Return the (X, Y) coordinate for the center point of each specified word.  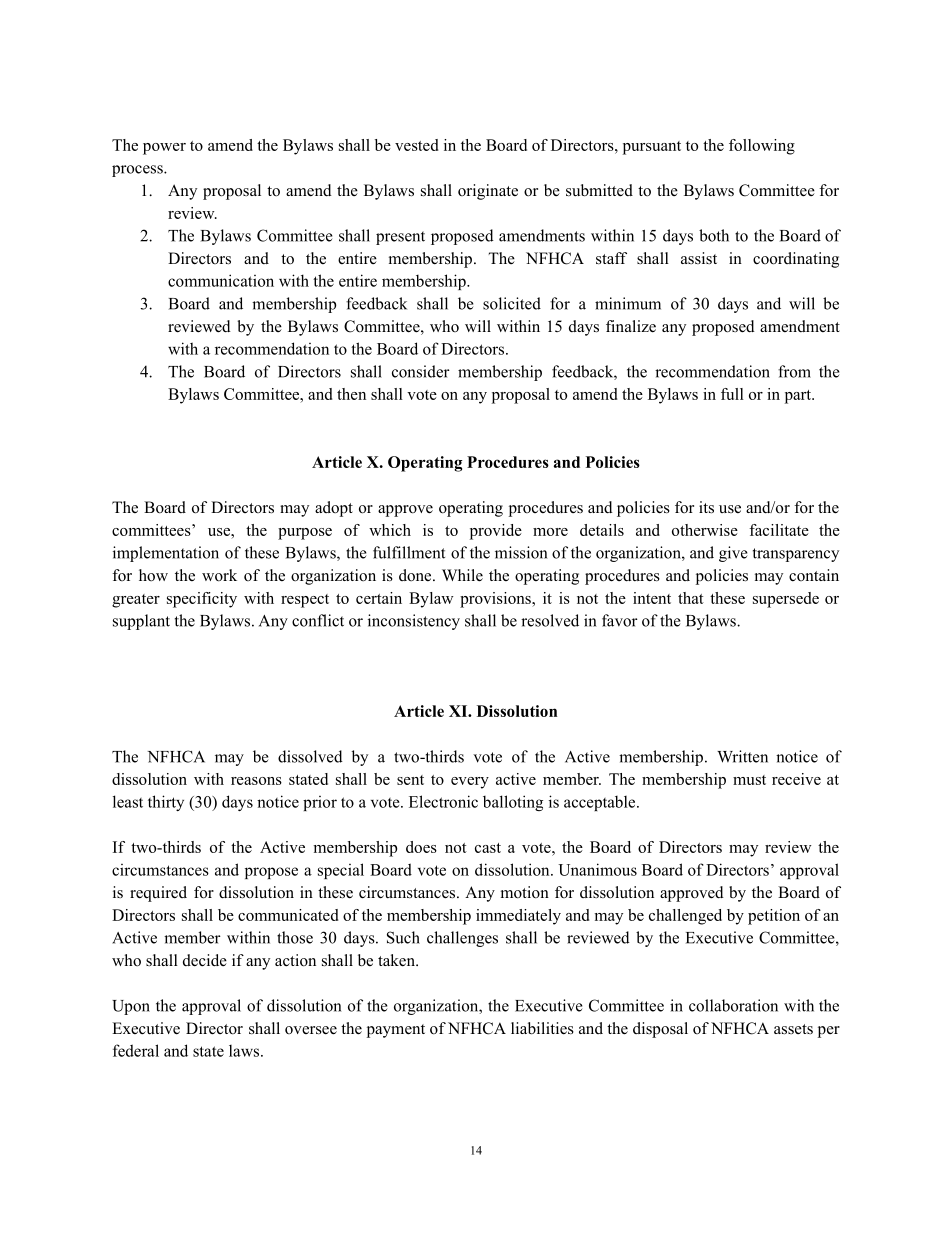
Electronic (443, 801)
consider (421, 371)
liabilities (542, 1028)
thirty (166, 803)
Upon (131, 1007)
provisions (496, 600)
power (164, 149)
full (732, 394)
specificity (202, 600)
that (691, 598)
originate (488, 192)
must (749, 780)
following (762, 147)
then (351, 394)
